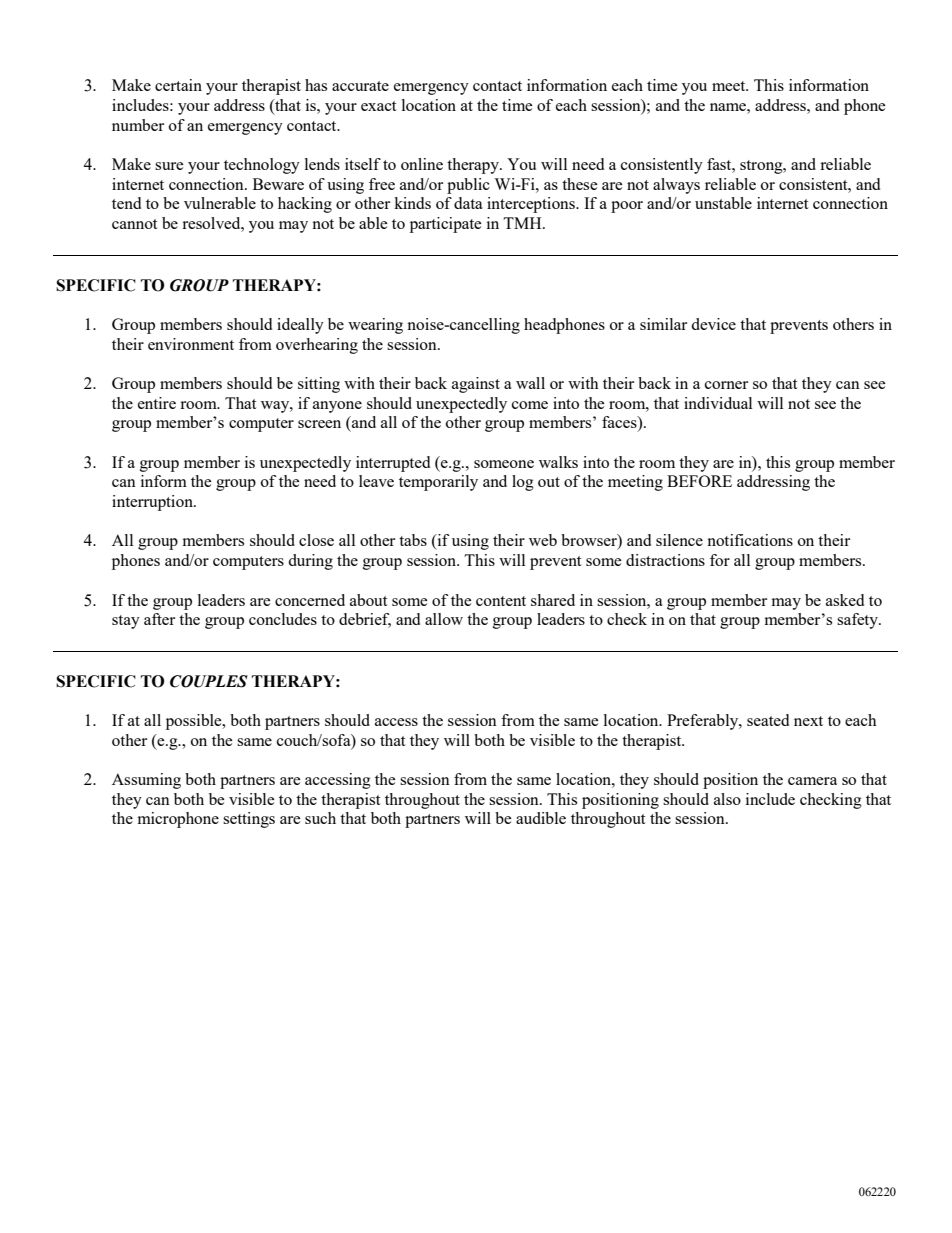  I want to click on settings, so click(249, 820).
